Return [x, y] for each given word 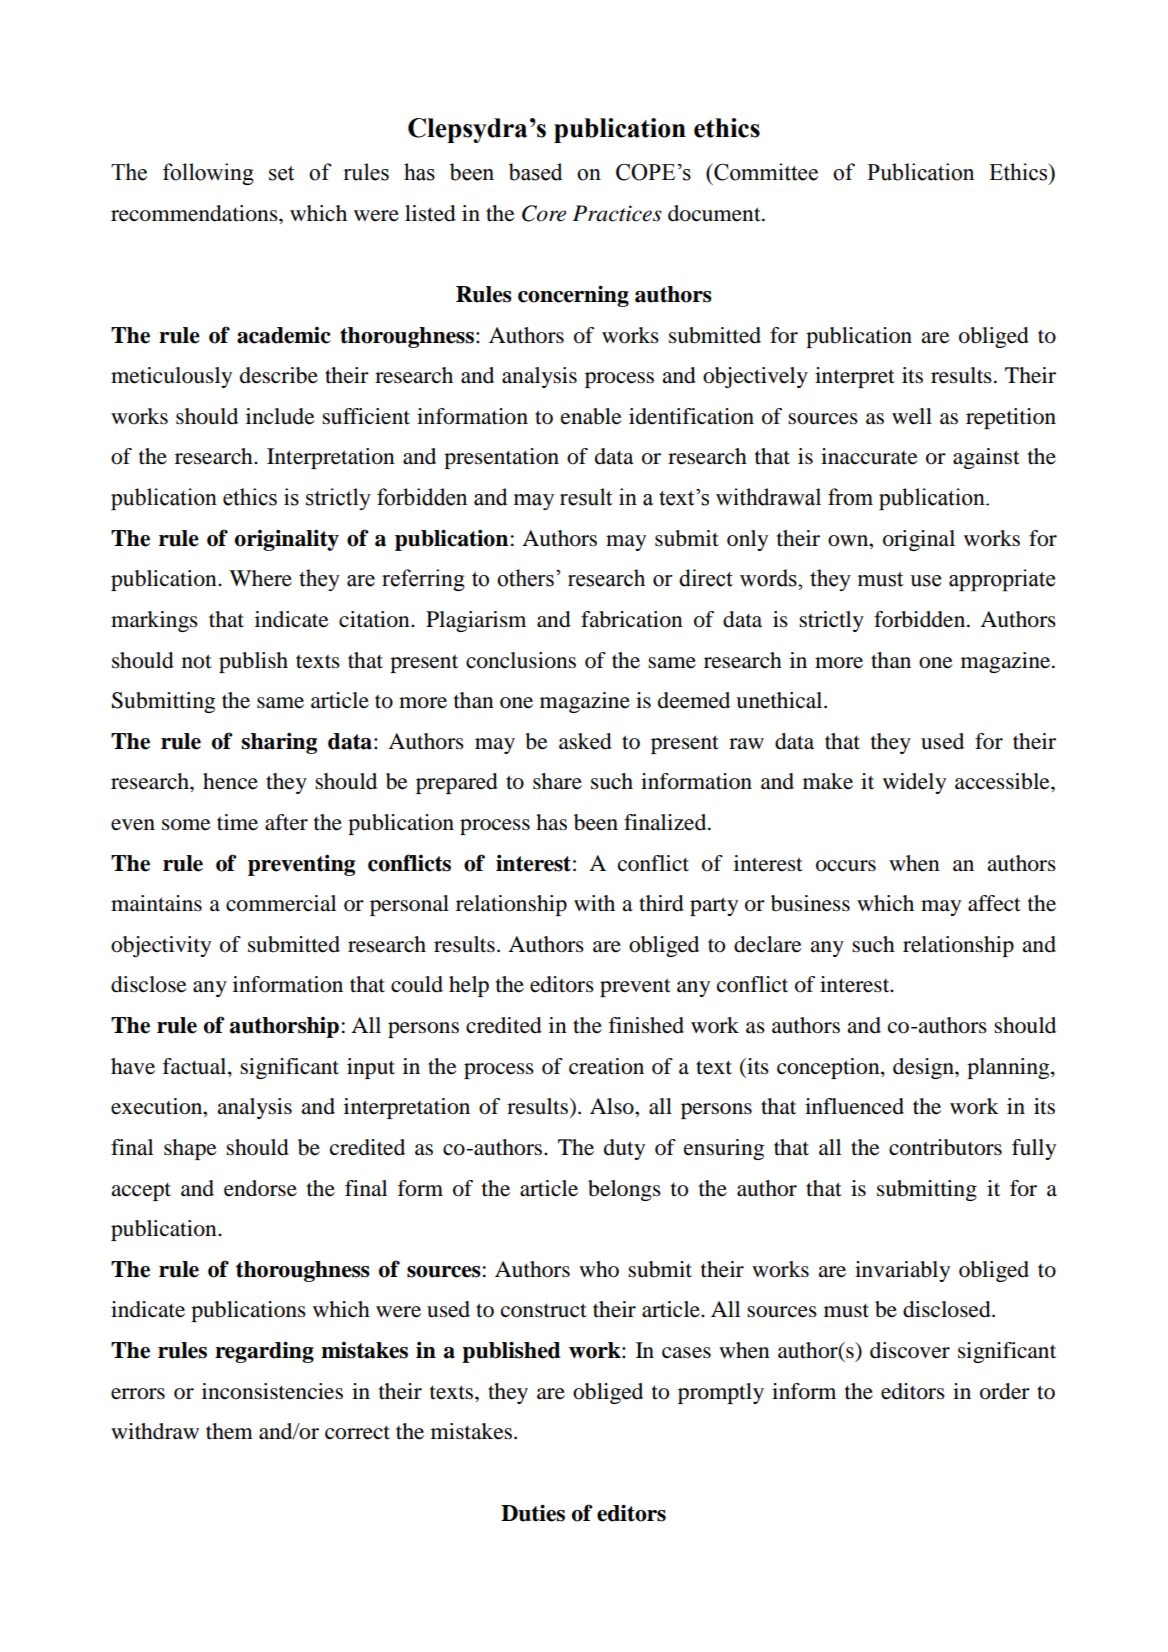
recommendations [195, 213]
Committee [765, 172]
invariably [902, 1271]
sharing [279, 743]
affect [994, 903]
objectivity [161, 946]
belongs [624, 1190]
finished [646, 1025]
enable [591, 416]
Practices [617, 213]
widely [914, 783]
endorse [260, 1188]
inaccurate [869, 456]
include [280, 416]
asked [585, 741]
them [229, 1431]
